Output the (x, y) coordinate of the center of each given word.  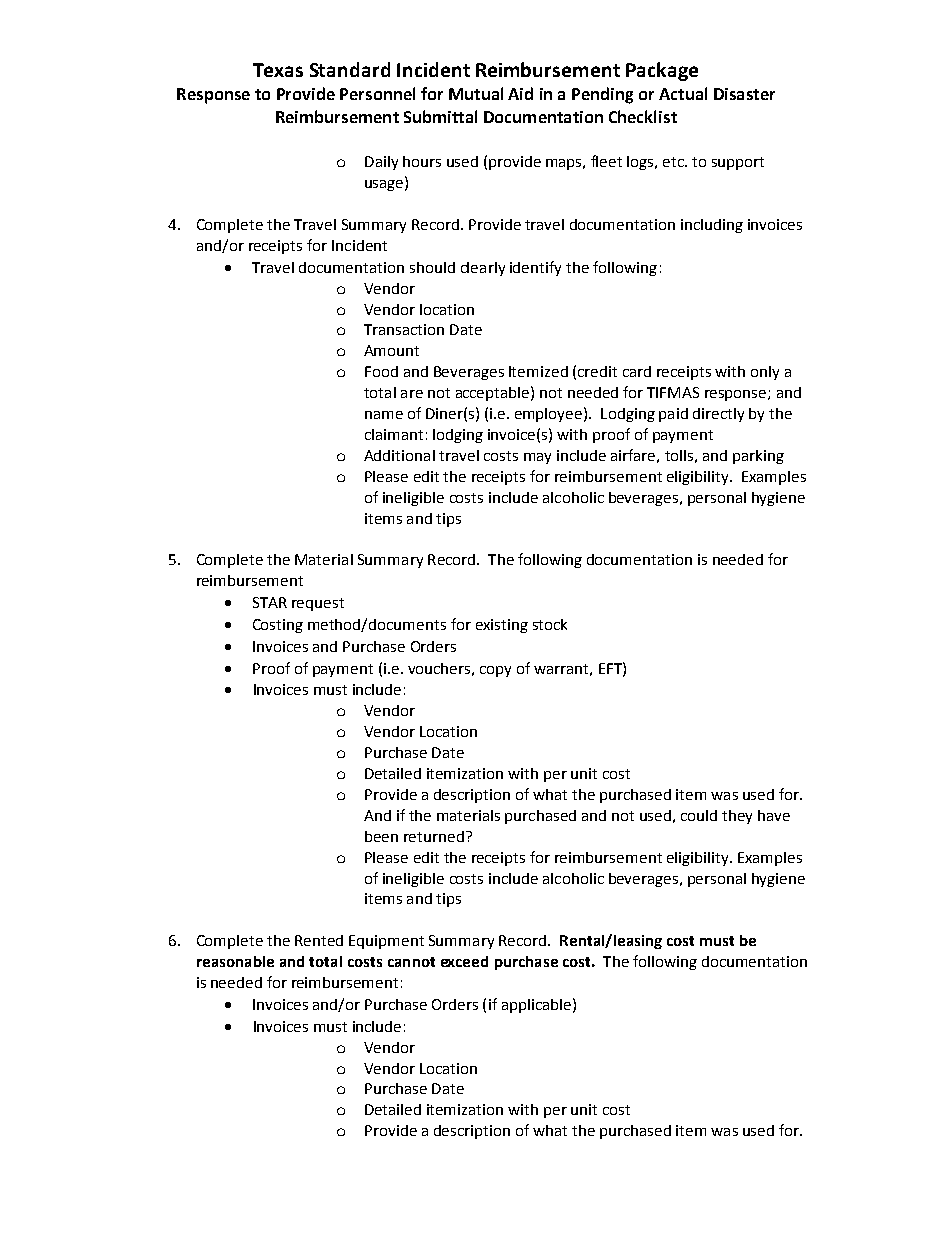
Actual (683, 93)
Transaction (404, 329)
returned (434, 836)
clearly (483, 269)
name (384, 415)
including (712, 226)
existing (502, 626)
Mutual (476, 93)
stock (550, 624)
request (318, 604)
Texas (278, 70)
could (699, 815)
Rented (319, 940)
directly (718, 415)
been (381, 836)
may (537, 458)
